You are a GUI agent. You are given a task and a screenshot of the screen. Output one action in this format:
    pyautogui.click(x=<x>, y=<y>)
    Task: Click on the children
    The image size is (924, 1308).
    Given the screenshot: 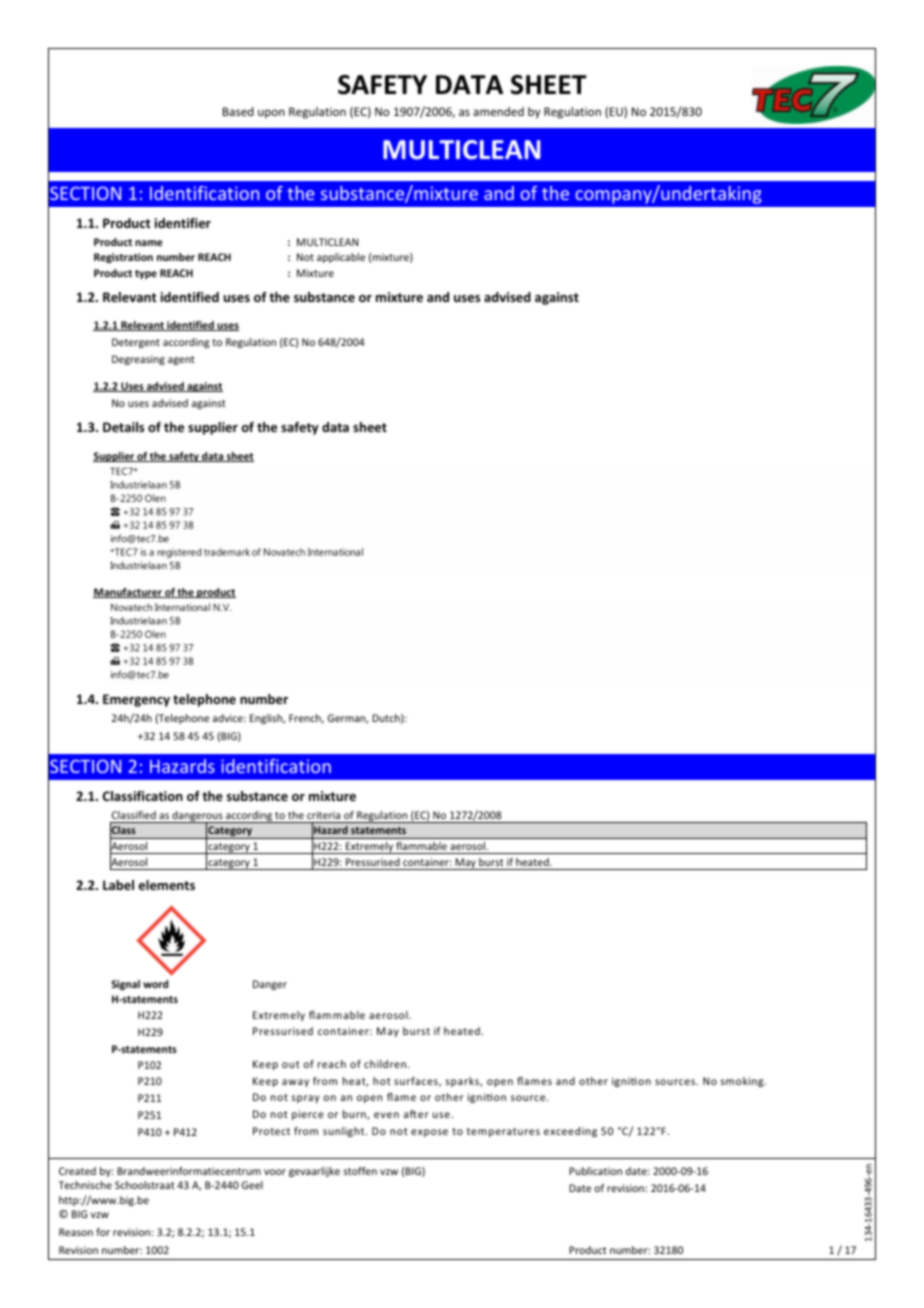 What is the action you would take?
    pyautogui.click(x=386, y=1064)
